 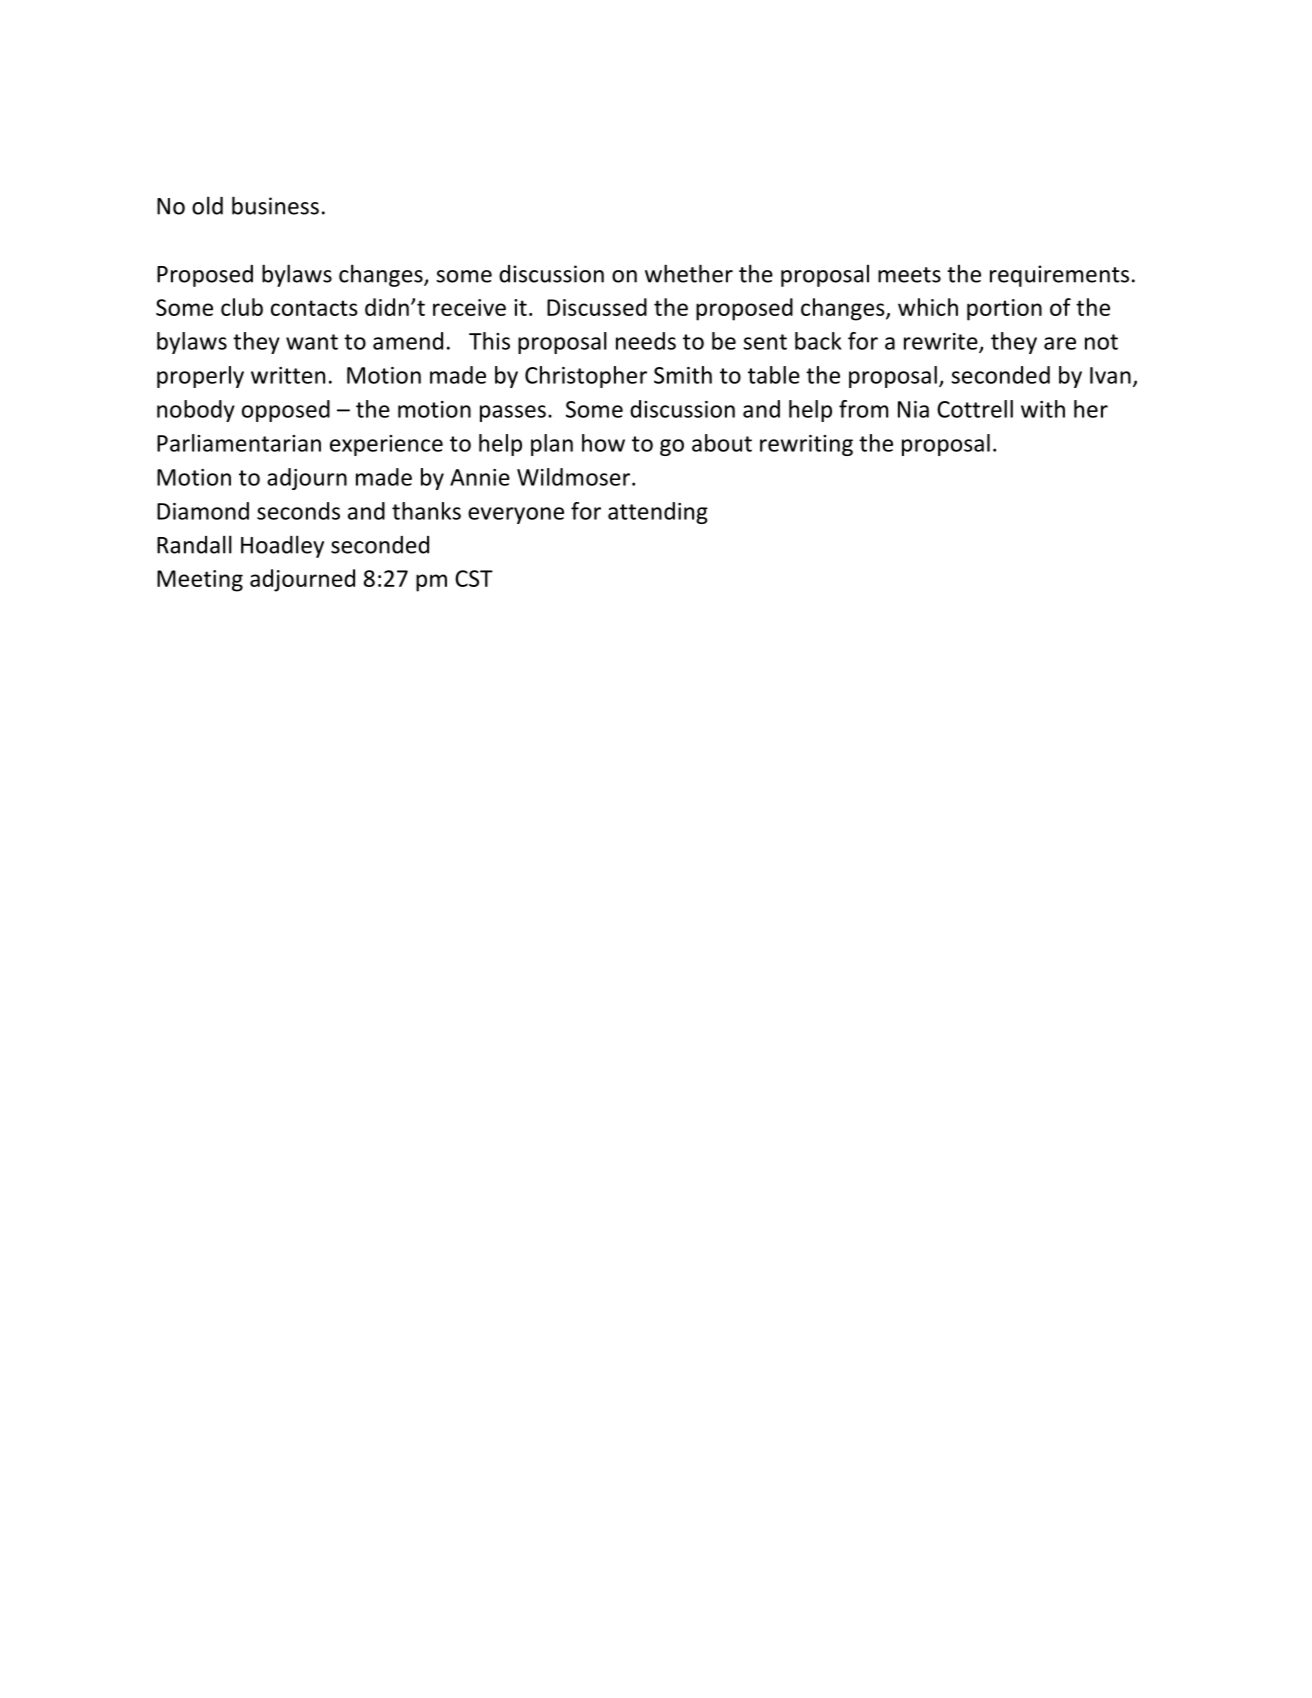 What do you see at coordinates (658, 513) in the image?
I see `attending` at bounding box center [658, 513].
